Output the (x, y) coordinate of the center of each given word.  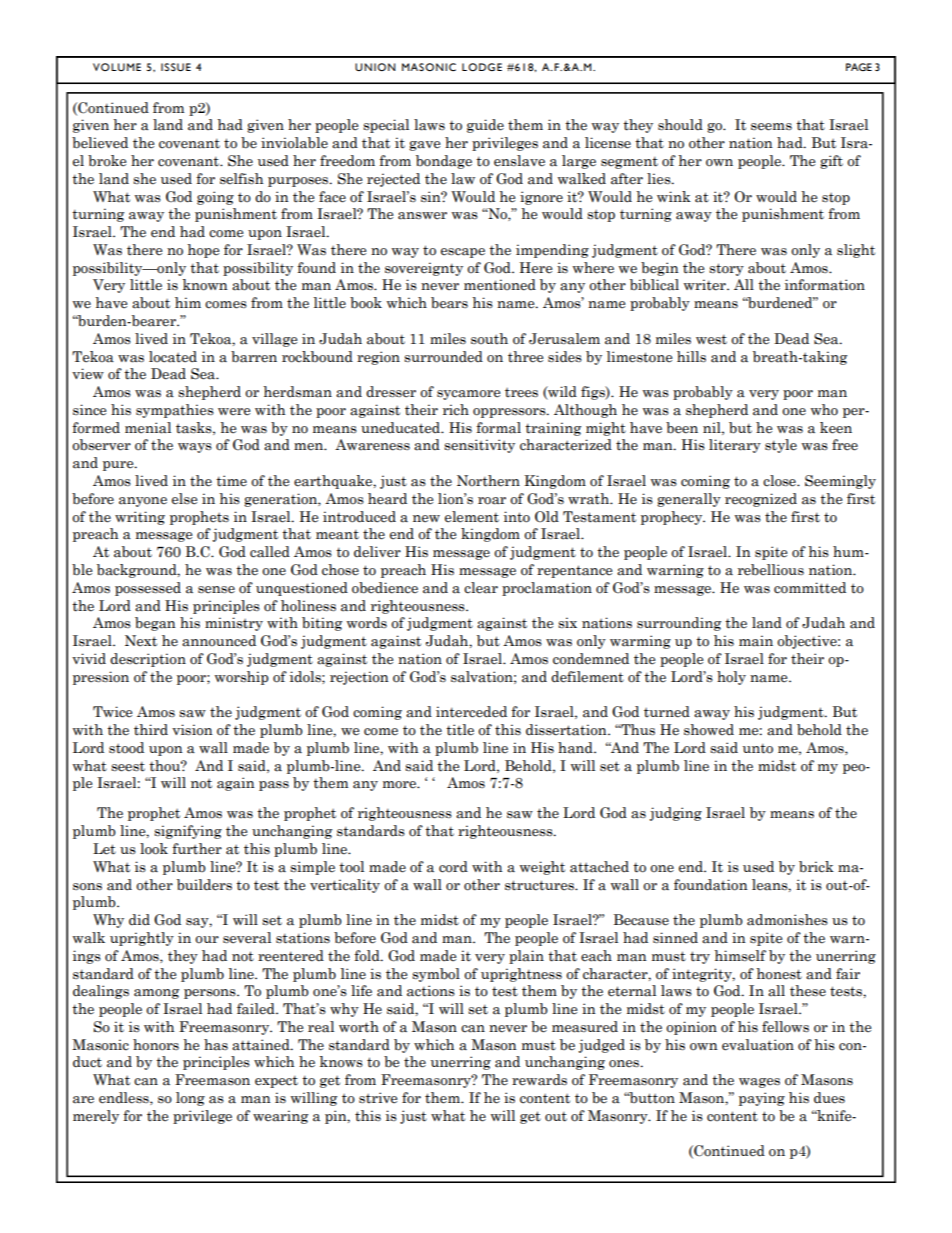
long (190, 1099)
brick (816, 867)
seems (771, 127)
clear (481, 588)
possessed (148, 589)
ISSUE (176, 67)
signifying (188, 832)
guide (485, 126)
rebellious (771, 570)
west (711, 340)
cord (453, 867)
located (173, 357)
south (489, 339)
